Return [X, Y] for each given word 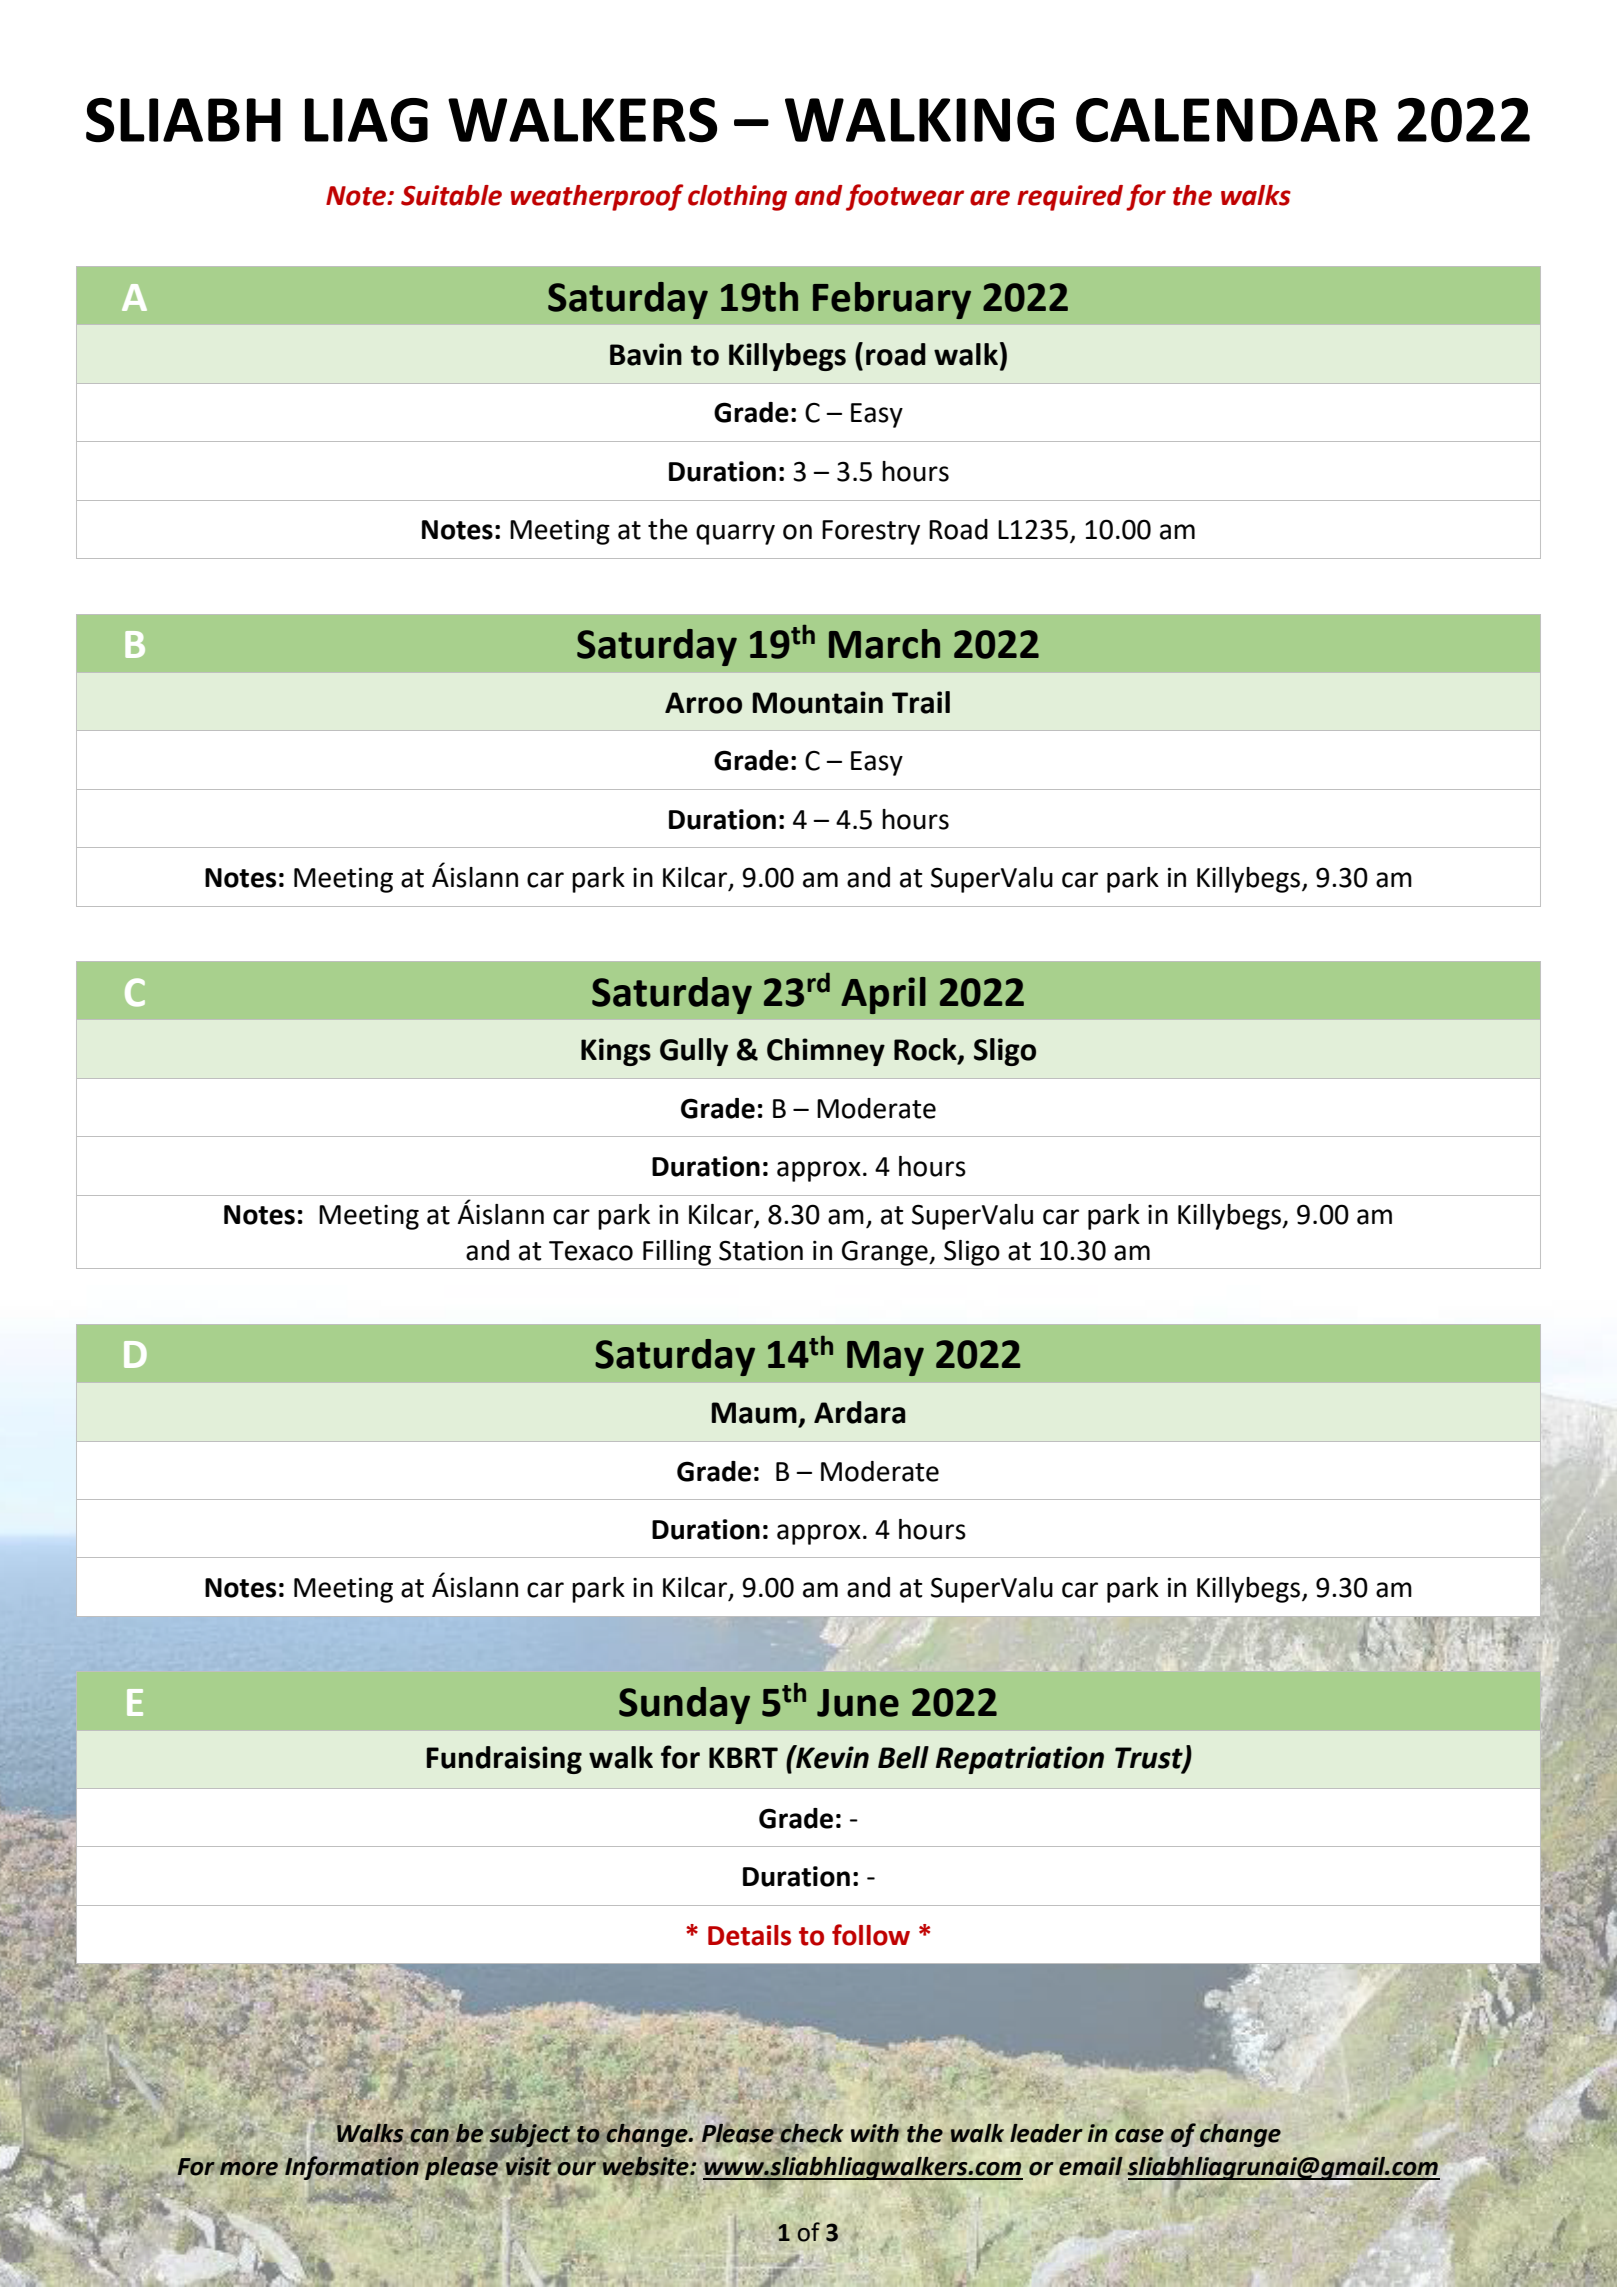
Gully [694, 1052]
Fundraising [504, 1760]
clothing [737, 198]
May [885, 1358]
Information [352, 2167]
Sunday [684, 1705]
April [883, 995]
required [1070, 198]
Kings [616, 1052]
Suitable [451, 195]
